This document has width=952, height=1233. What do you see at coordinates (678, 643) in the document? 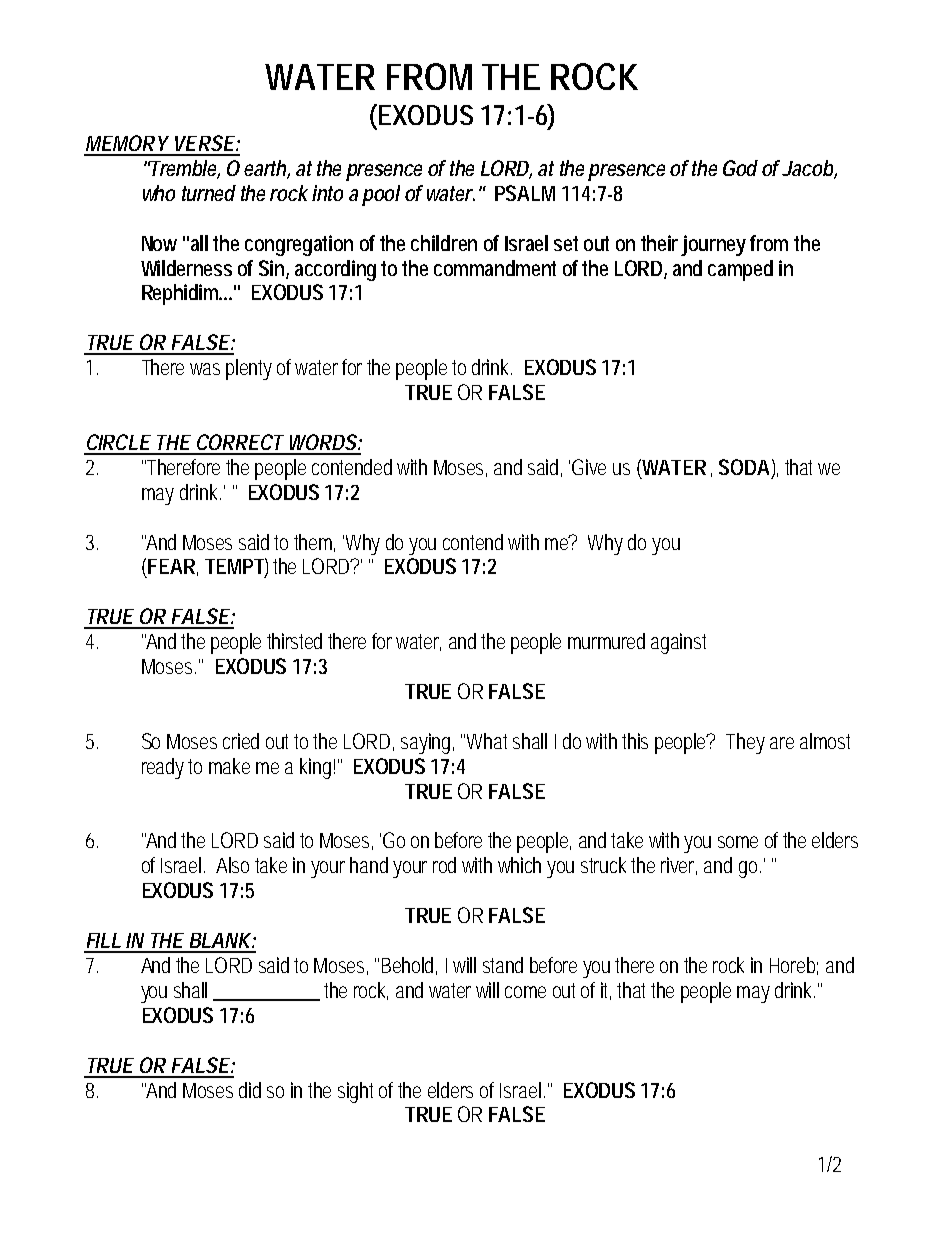
I see `against` at bounding box center [678, 643].
